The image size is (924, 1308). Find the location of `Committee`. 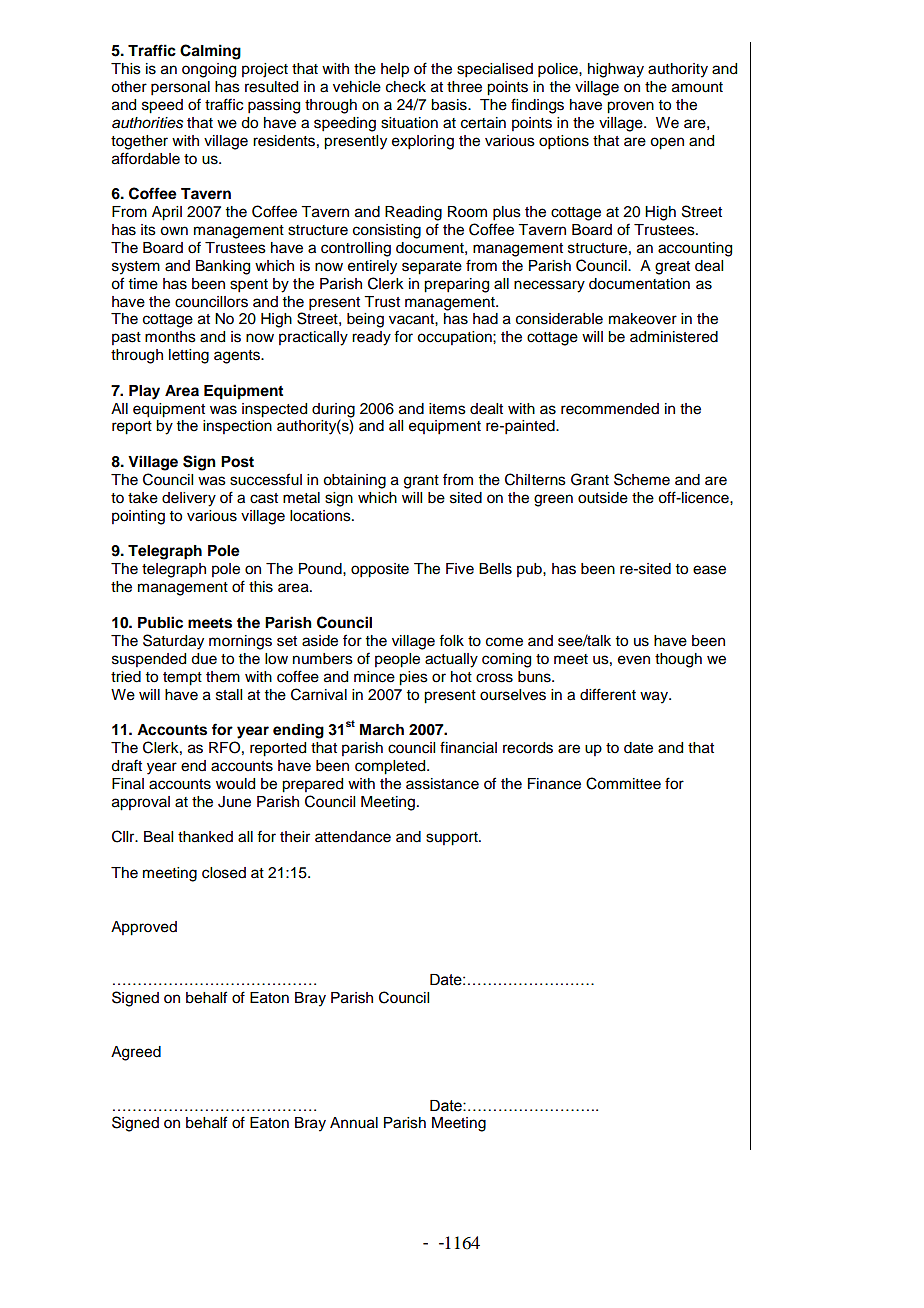

Committee is located at coordinates (623, 783).
